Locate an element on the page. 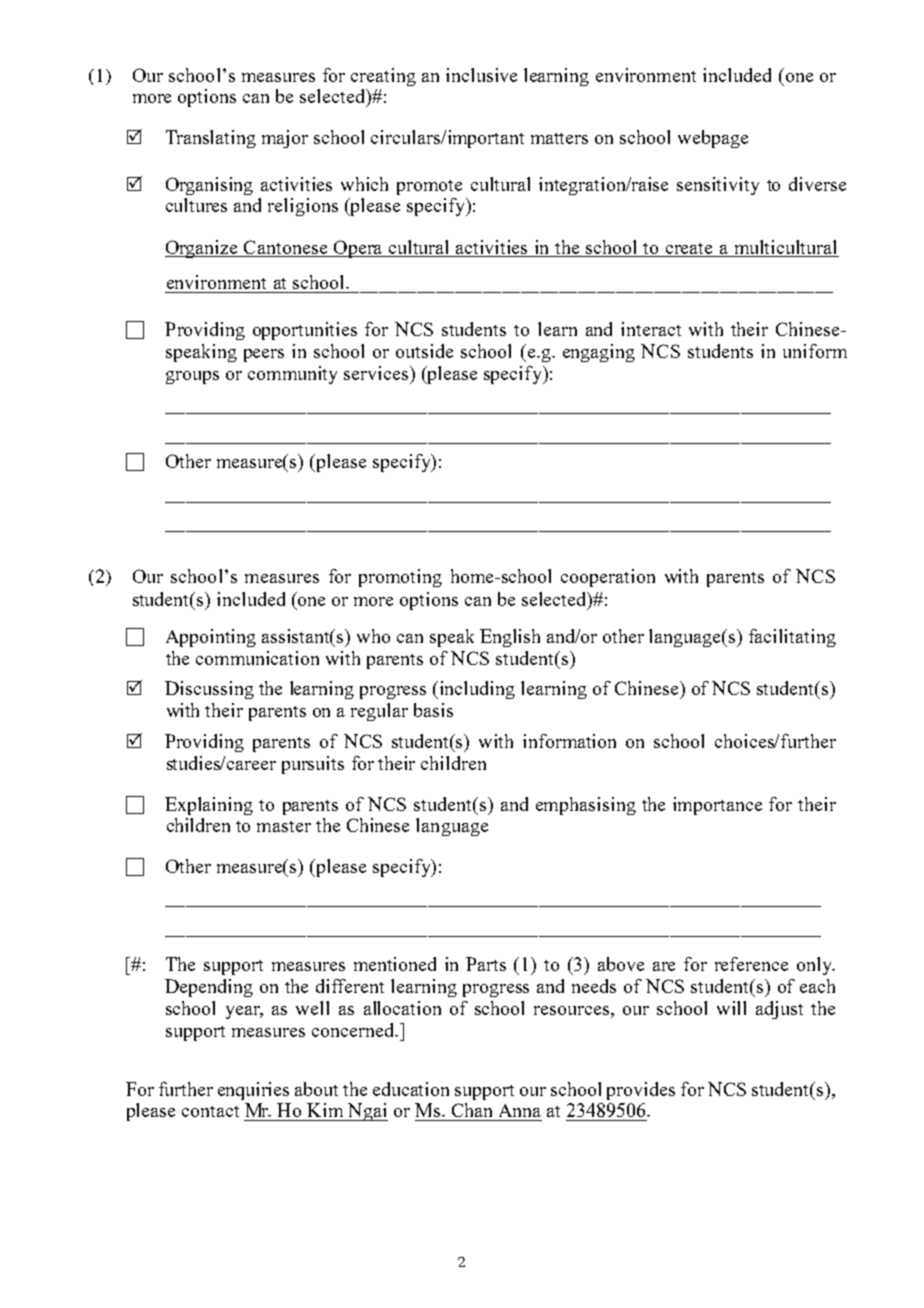 The height and width of the image is (1308, 924). Appointing is located at coordinates (211, 638).
